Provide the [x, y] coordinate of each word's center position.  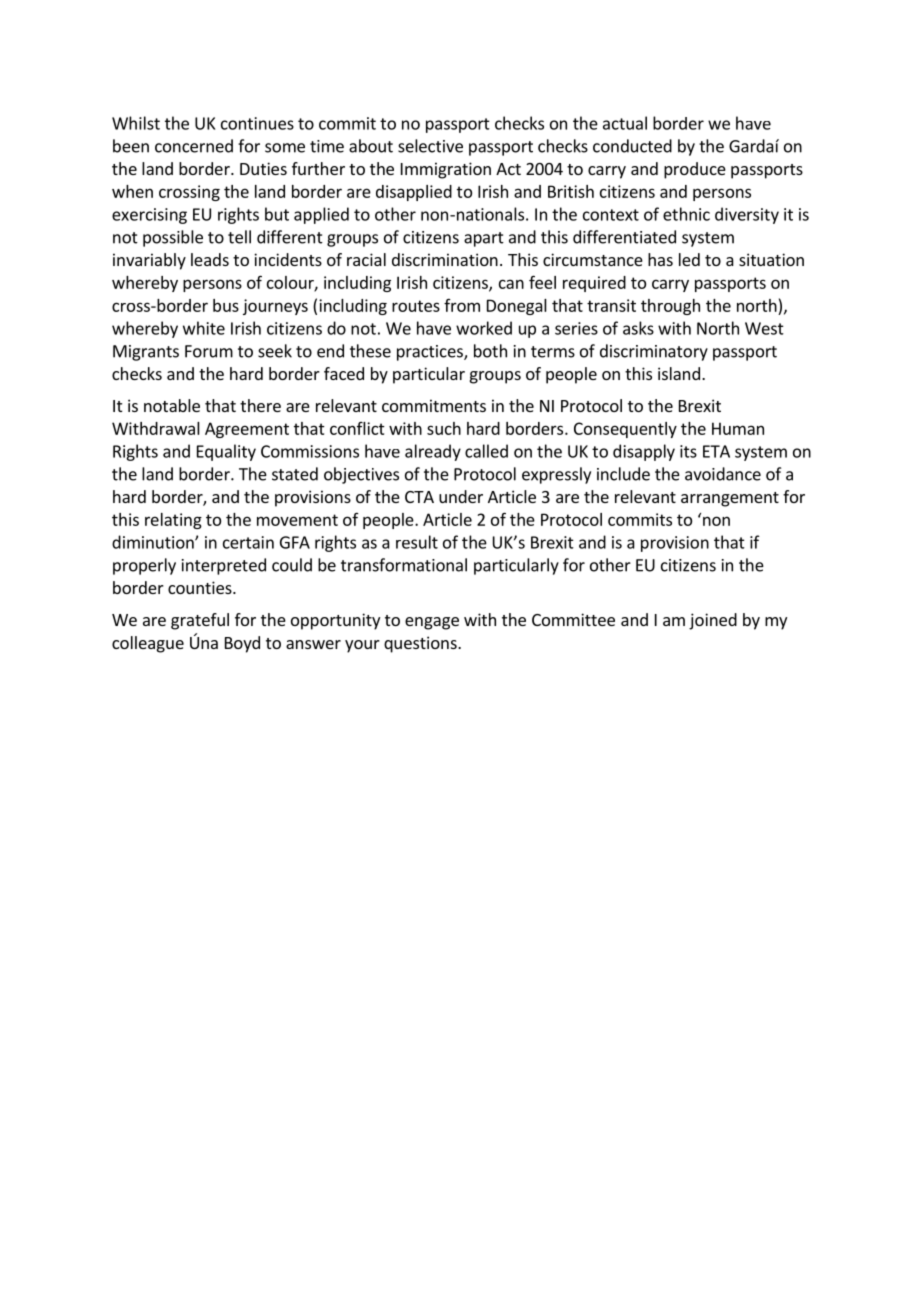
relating [173, 521]
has [660, 259]
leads [210, 259]
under [461, 496]
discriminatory [654, 352]
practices [431, 353]
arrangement [730, 499]
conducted [632, 146]
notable [172, 405]
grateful [200, 621]
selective [430, 146]
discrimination [445, 259]
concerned [194, 146]
